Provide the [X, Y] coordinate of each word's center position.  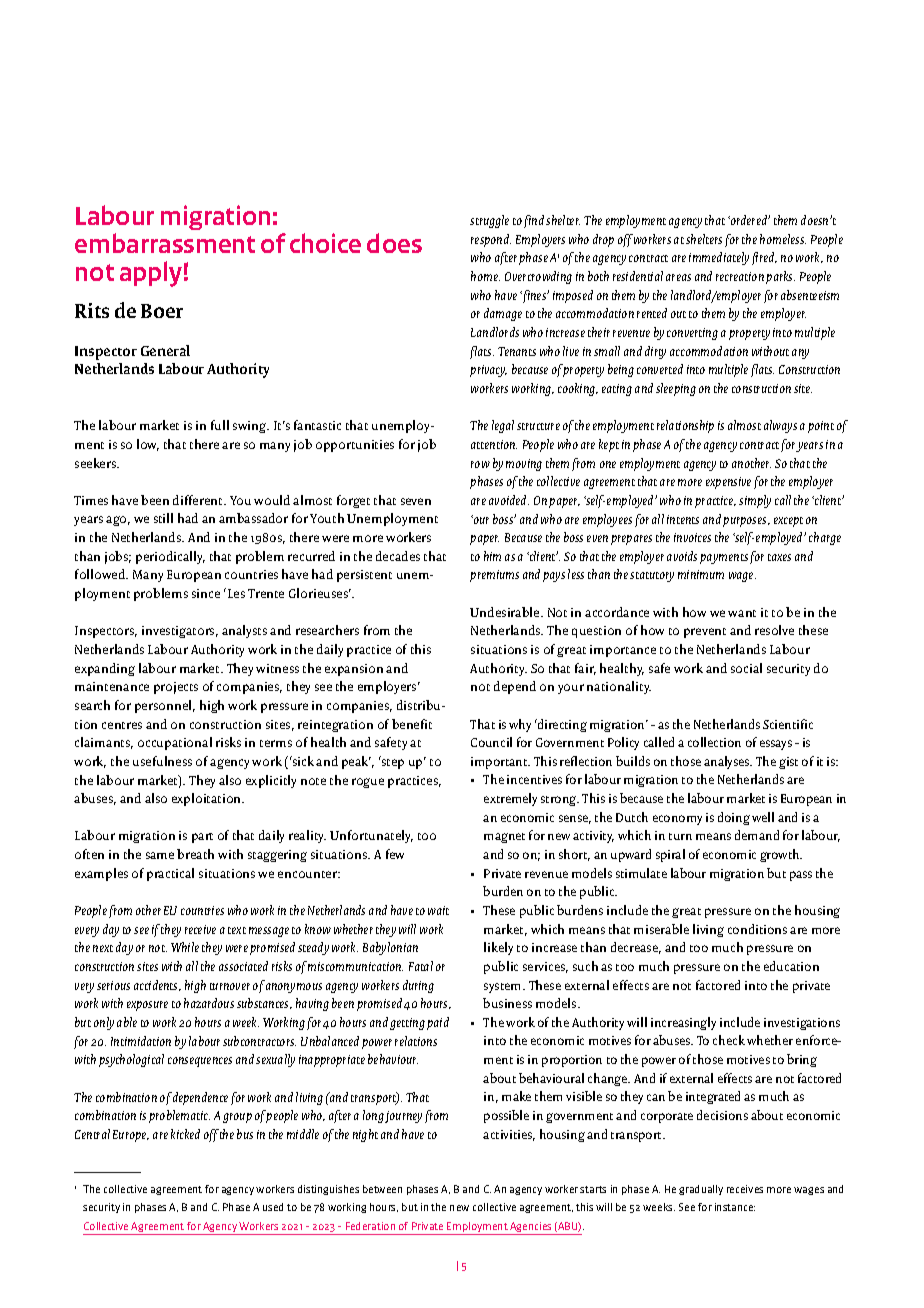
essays [776, 745]
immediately [719, 258]
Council [491, 742]
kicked [185, 1134]
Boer [162, 311]
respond [491, 240]
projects [176, 688]
